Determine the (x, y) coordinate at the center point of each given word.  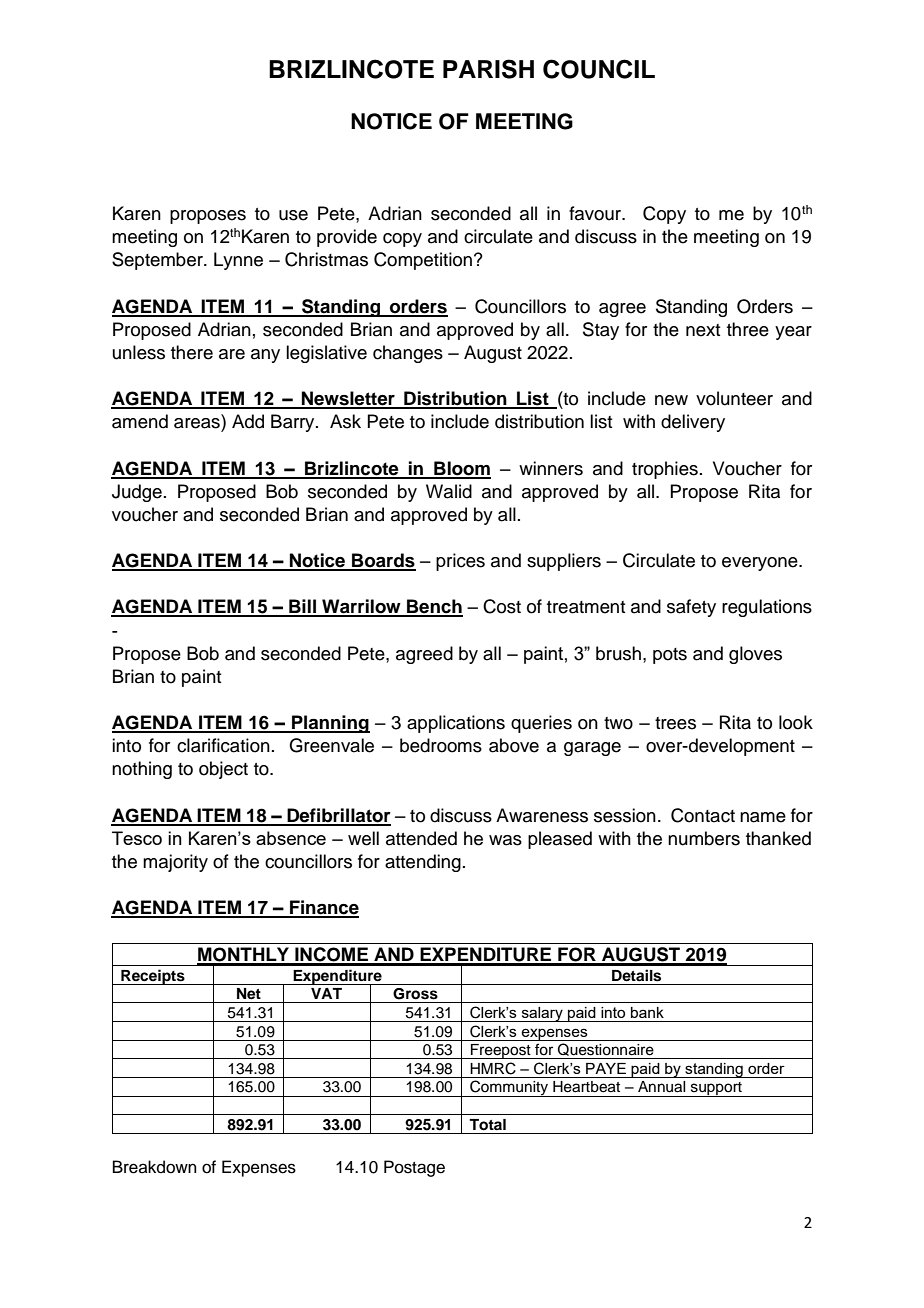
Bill (302, 607)
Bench (434, 607)
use (293, 215)
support (716, 1089)
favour (596, 213)
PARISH (488, 69)
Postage (414, 1168)
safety (691, 608)
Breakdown (155, 1167)
